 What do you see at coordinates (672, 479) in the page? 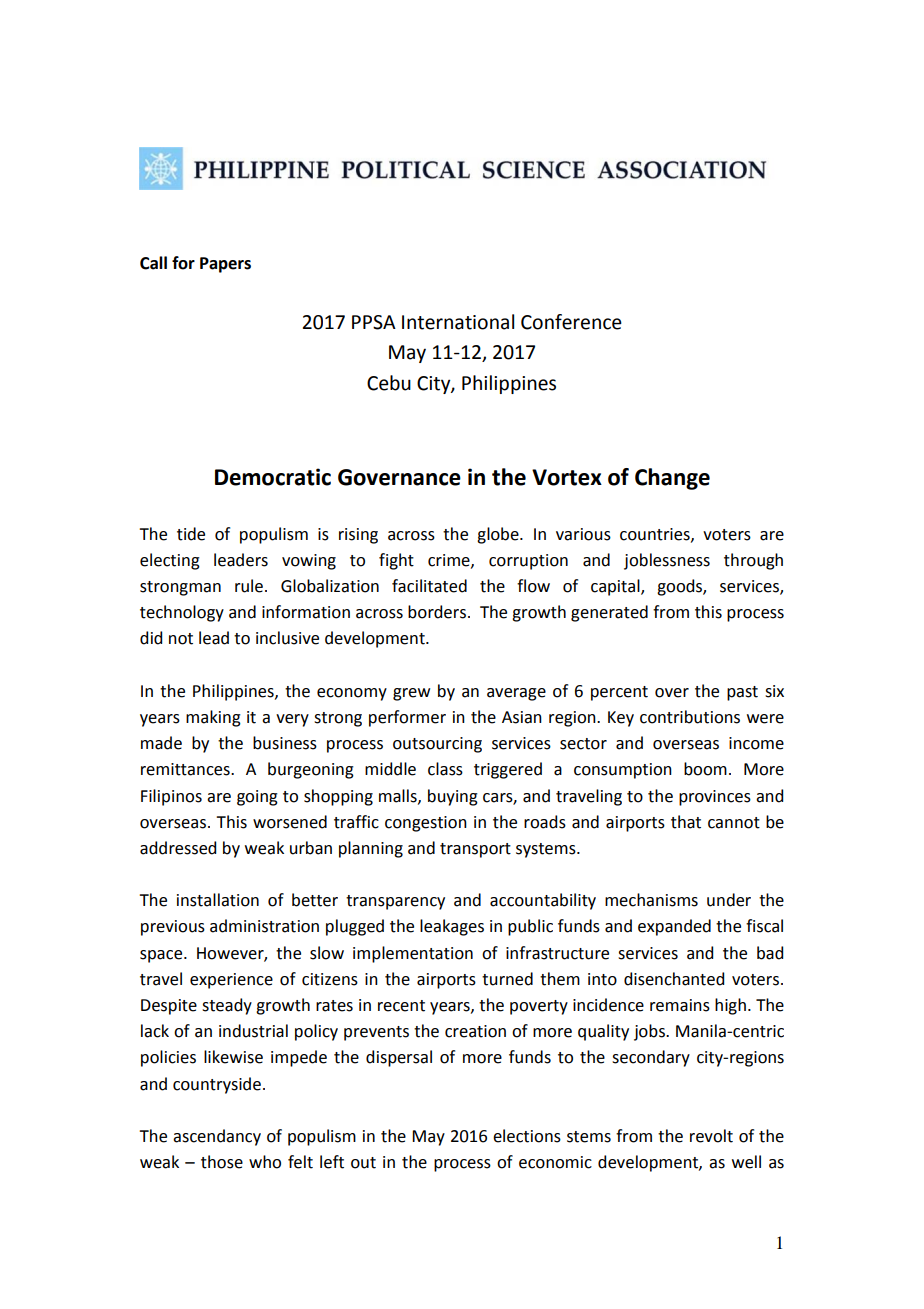
I see `Change` at bounding box center [672, 479].
